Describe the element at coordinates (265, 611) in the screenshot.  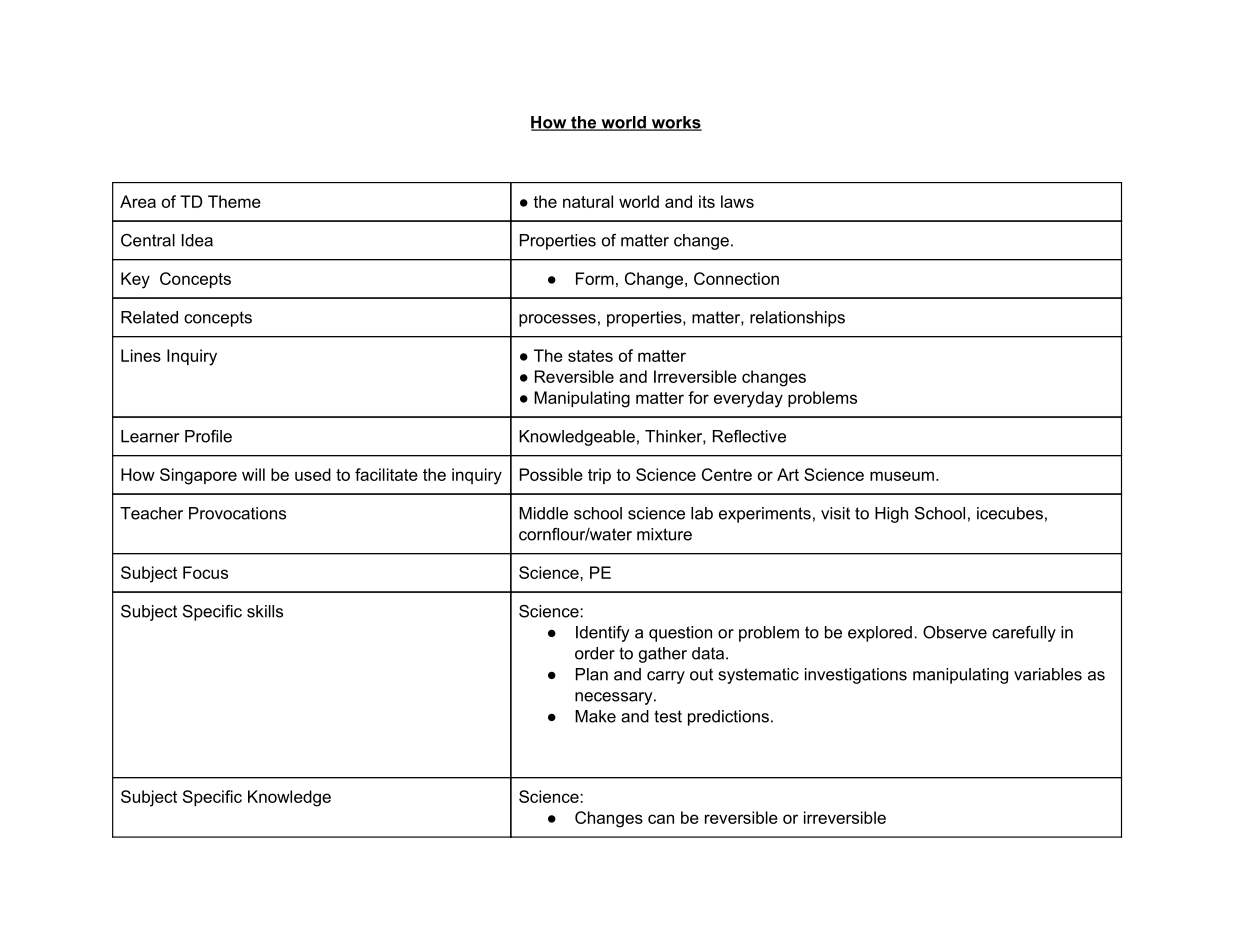
I see `skills` at that location.
